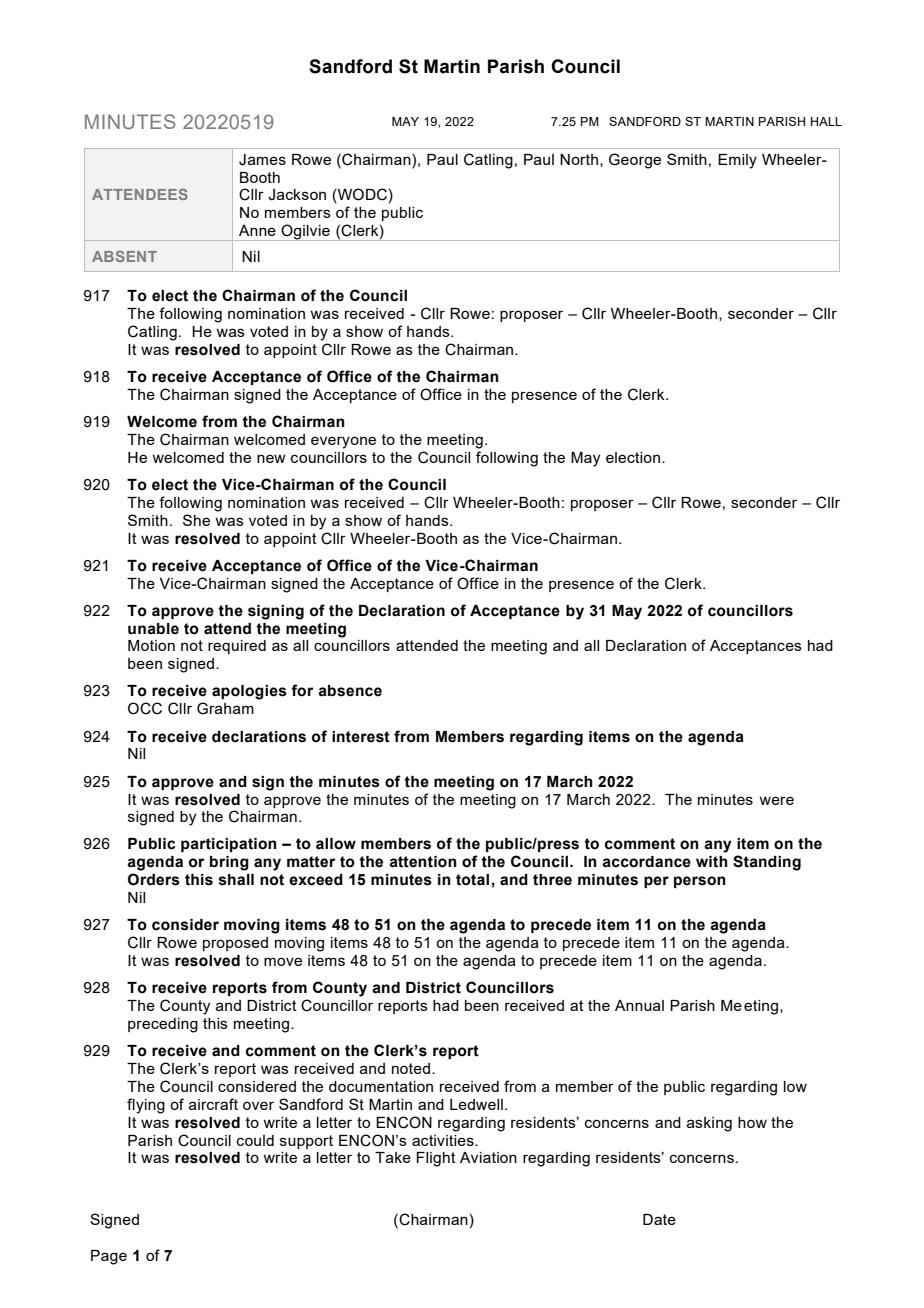 The width and height of the image is (924, 1308). I want to click on preceding, so click(163, 1025).
